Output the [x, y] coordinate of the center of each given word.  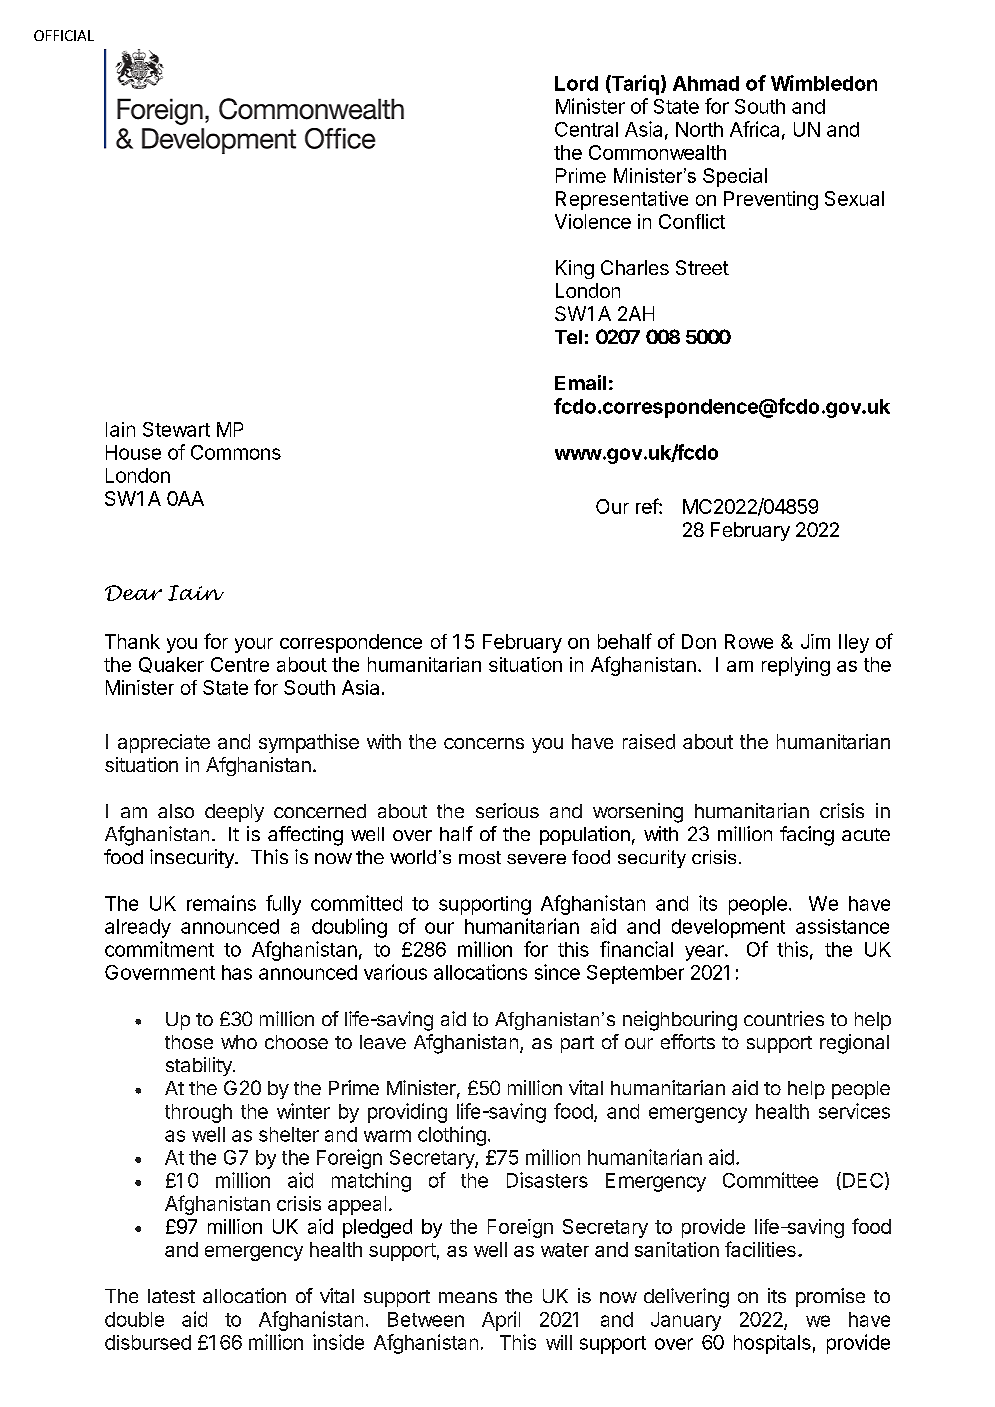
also [176, 811]
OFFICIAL [64, 35]
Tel [568, 337]
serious [507, 810]
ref [648, 506]
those [189, 1042]
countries [784, 1018]
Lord [576, 83]
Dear [133, 593]
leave [383, 1042]
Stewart [176, 429]
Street [702, 267]
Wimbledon [824, 83]
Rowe [749, 641]
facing [807, 836]
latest [171, 1296]
